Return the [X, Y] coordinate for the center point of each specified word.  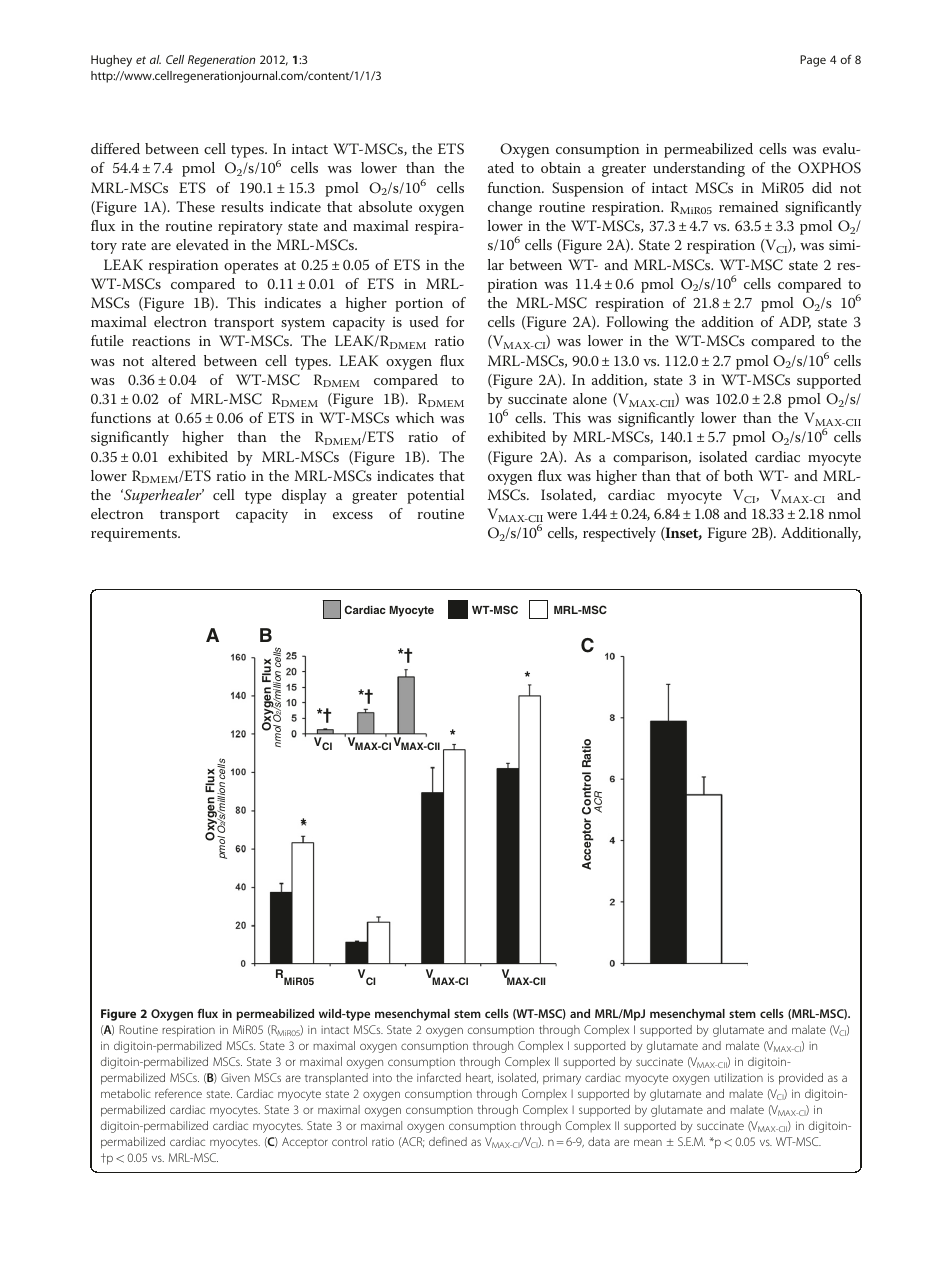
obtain [561, 167]
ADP [795, 322]
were [562, 515]
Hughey [111, 61]
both [738, 475]
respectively [619, 534]
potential [435, 496]
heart [479, 1078]
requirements [135, 535]
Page [813, 61]
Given [235, 1077]
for [455, 321]
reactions [161, 341]
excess [353, 515]
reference [178, 1093]
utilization [738, 1077]
